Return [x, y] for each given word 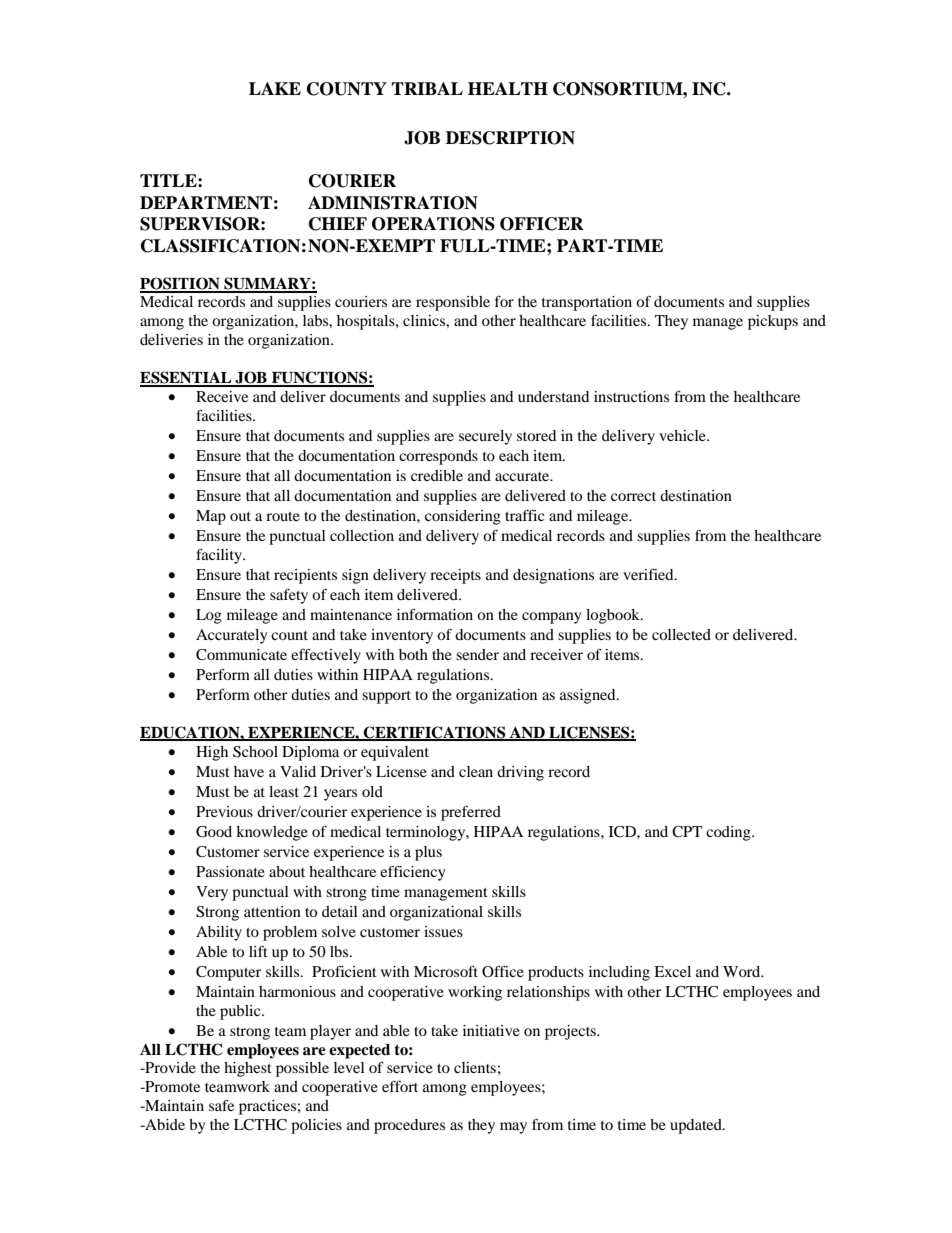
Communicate [241, 655]
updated [697, 1126]
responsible [453, 303]
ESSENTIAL [187, 378]
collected [681, 634]
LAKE [275, 88]
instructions [631, 396]
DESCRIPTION [510, 138]
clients [475, 1067]
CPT [687, 832]
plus [428, 853]
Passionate [230, 871]
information [435, 614]
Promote [171, 1086]
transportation [587, 303]
